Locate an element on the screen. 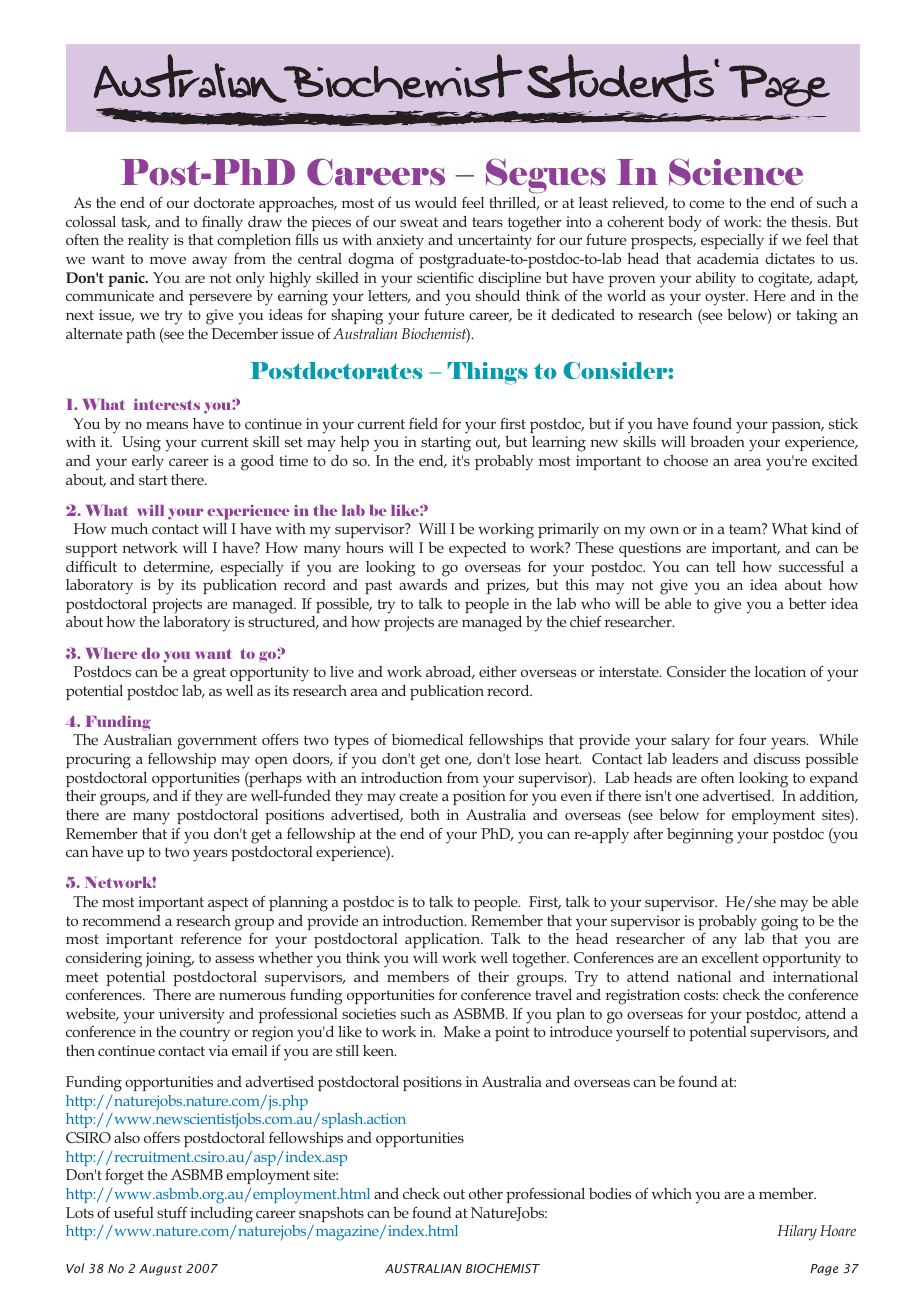 The width and height of the screenshot is (924, 1308). better is located at coordinates (807, 603).
